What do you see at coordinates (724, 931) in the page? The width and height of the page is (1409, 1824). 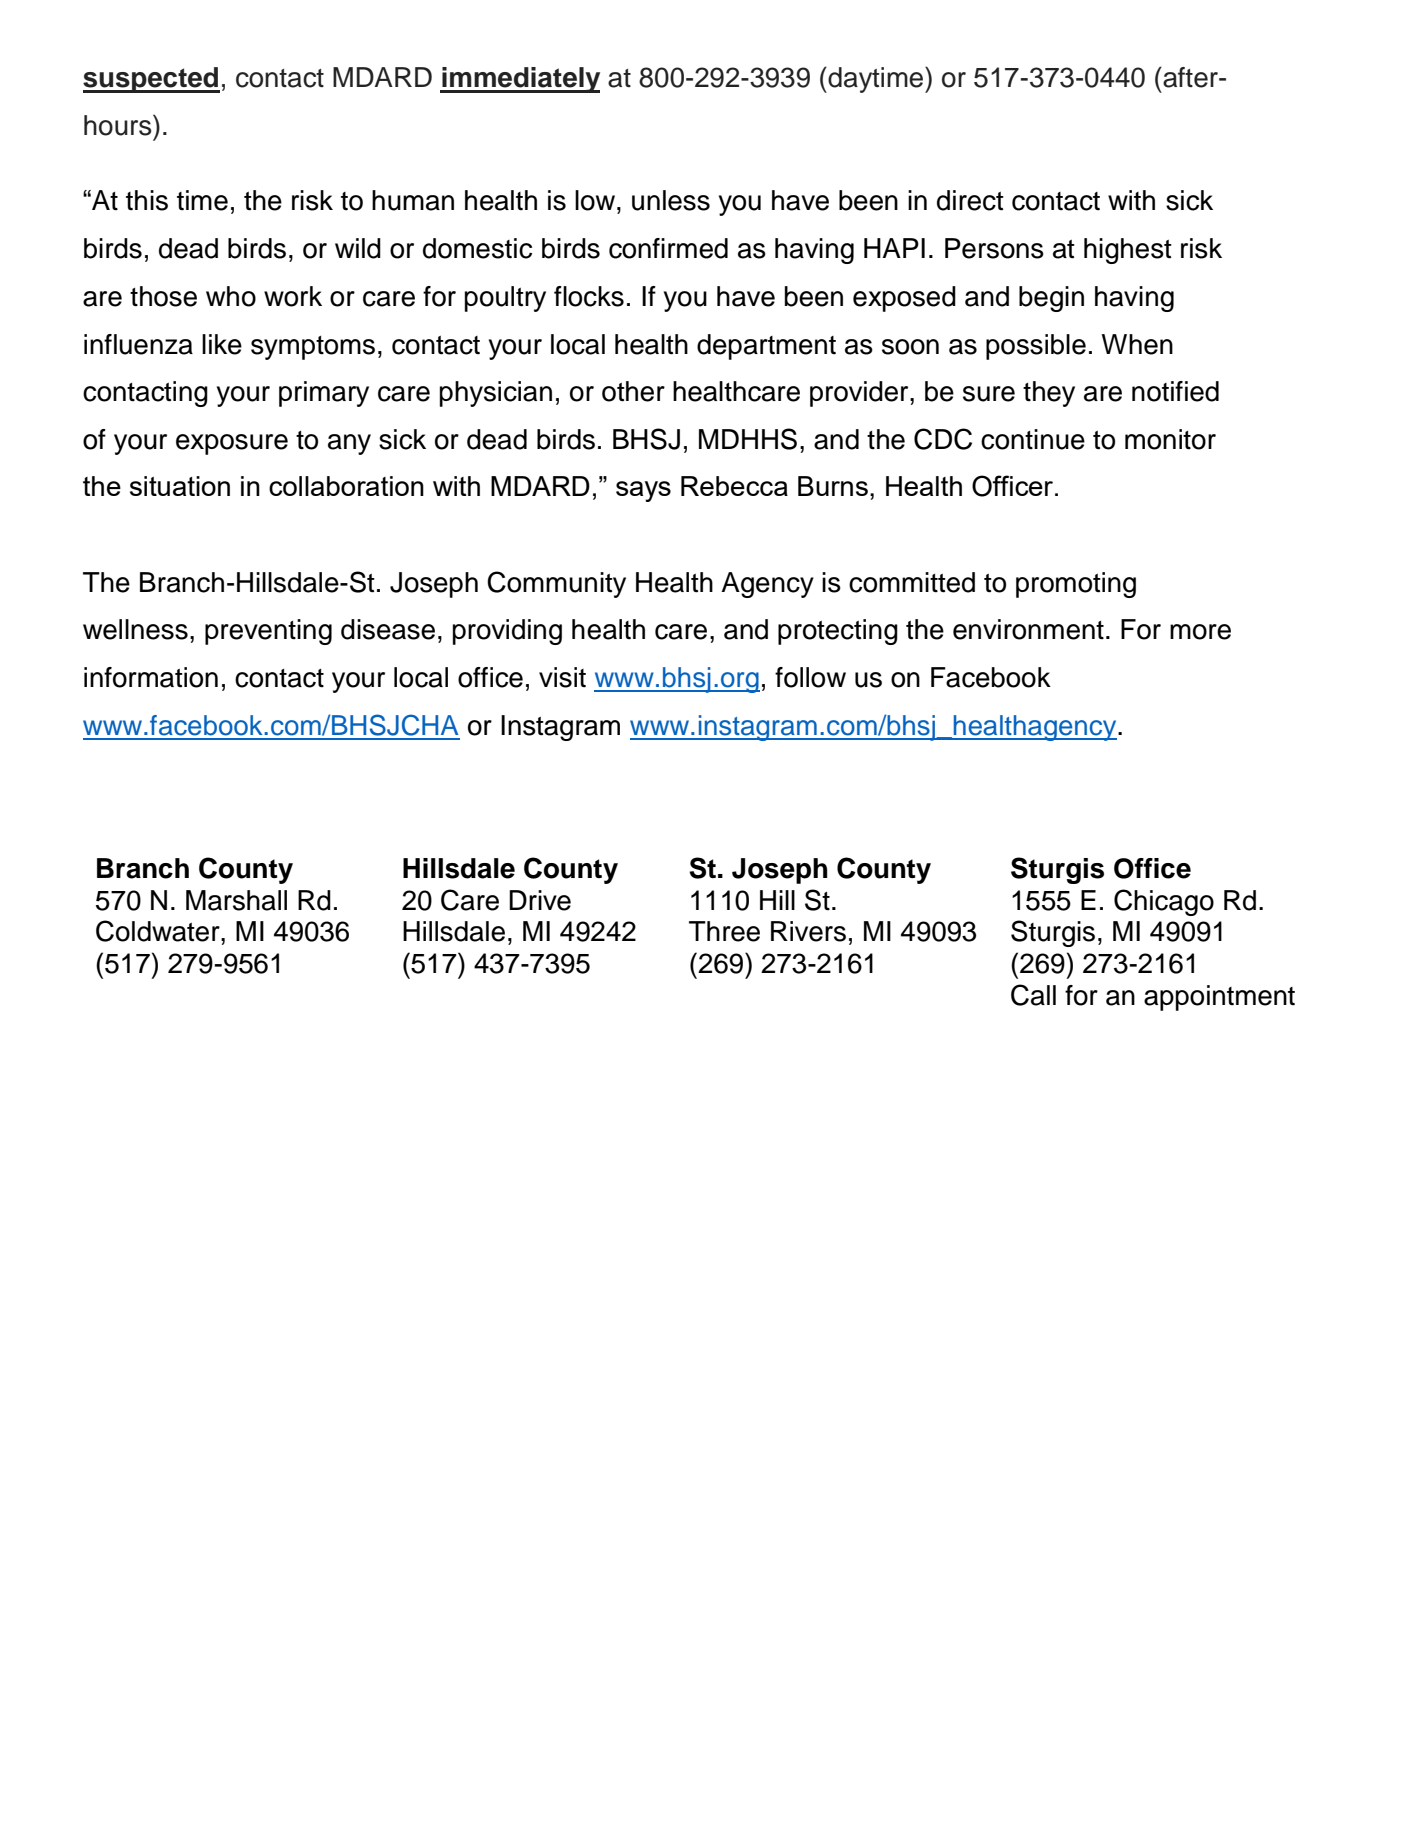 I see `Three` at bounding box center [724, 931].
